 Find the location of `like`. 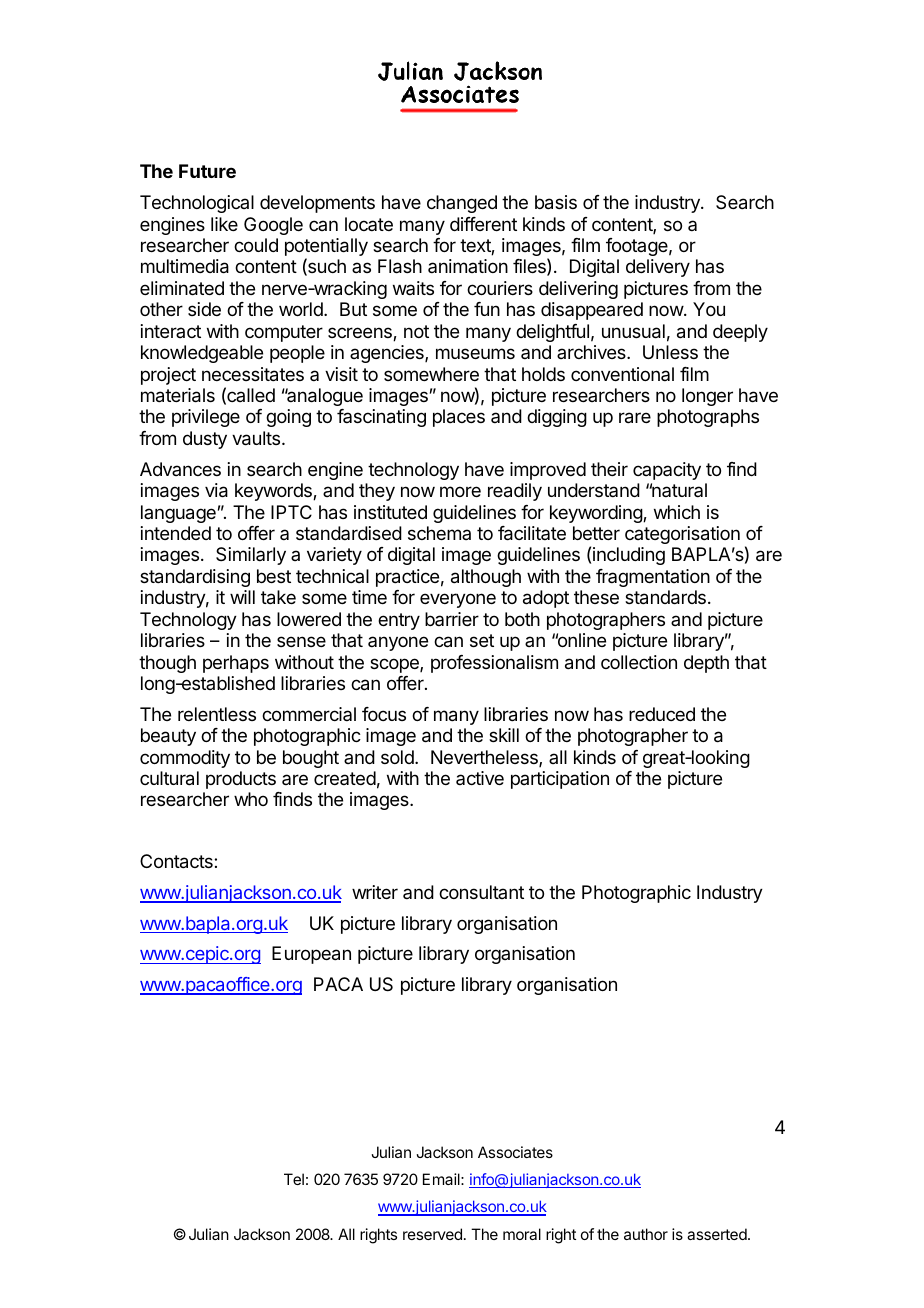

like is located at coordinates (224, 224).
